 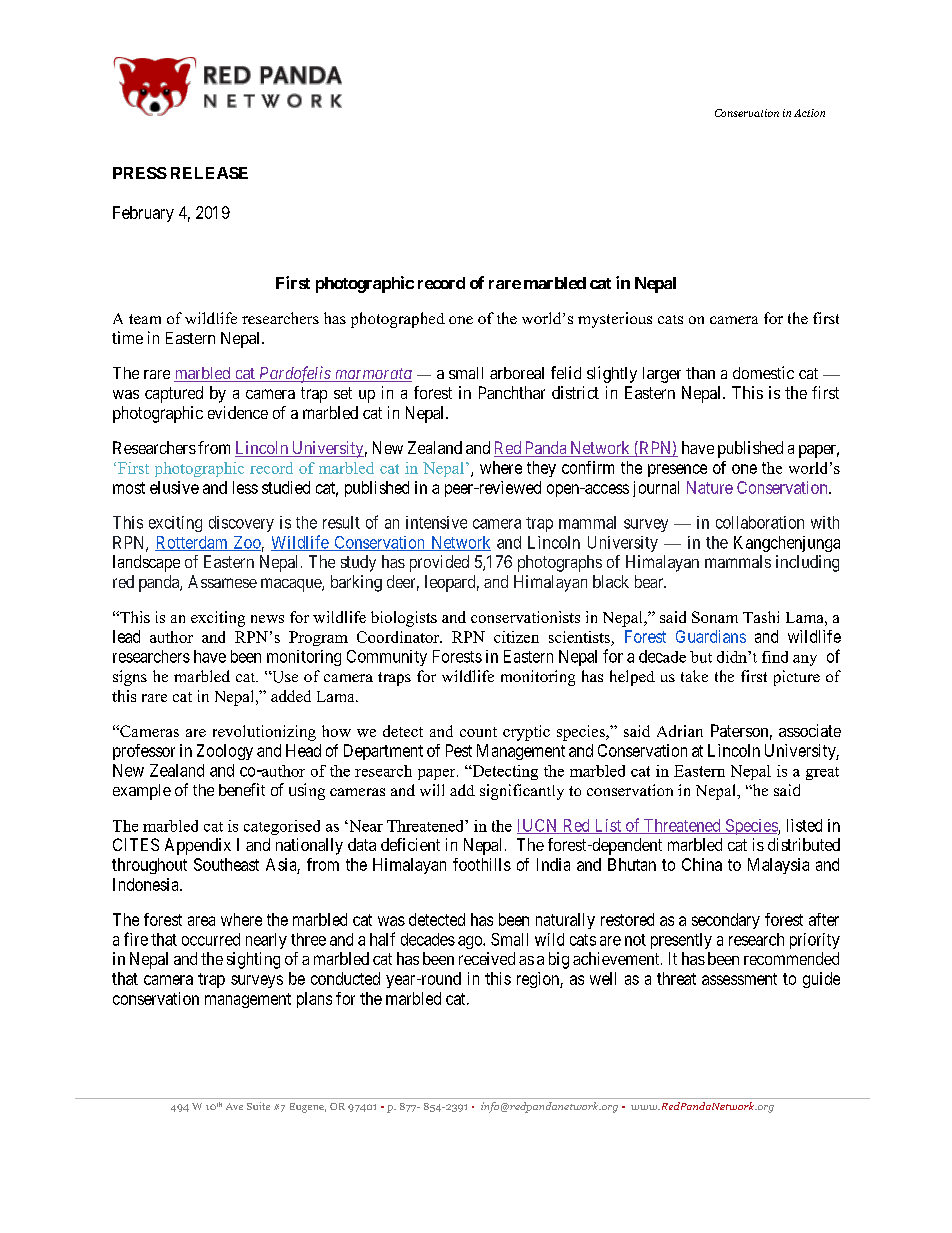 I want to click on photographed, so click(x=398, y=320).
